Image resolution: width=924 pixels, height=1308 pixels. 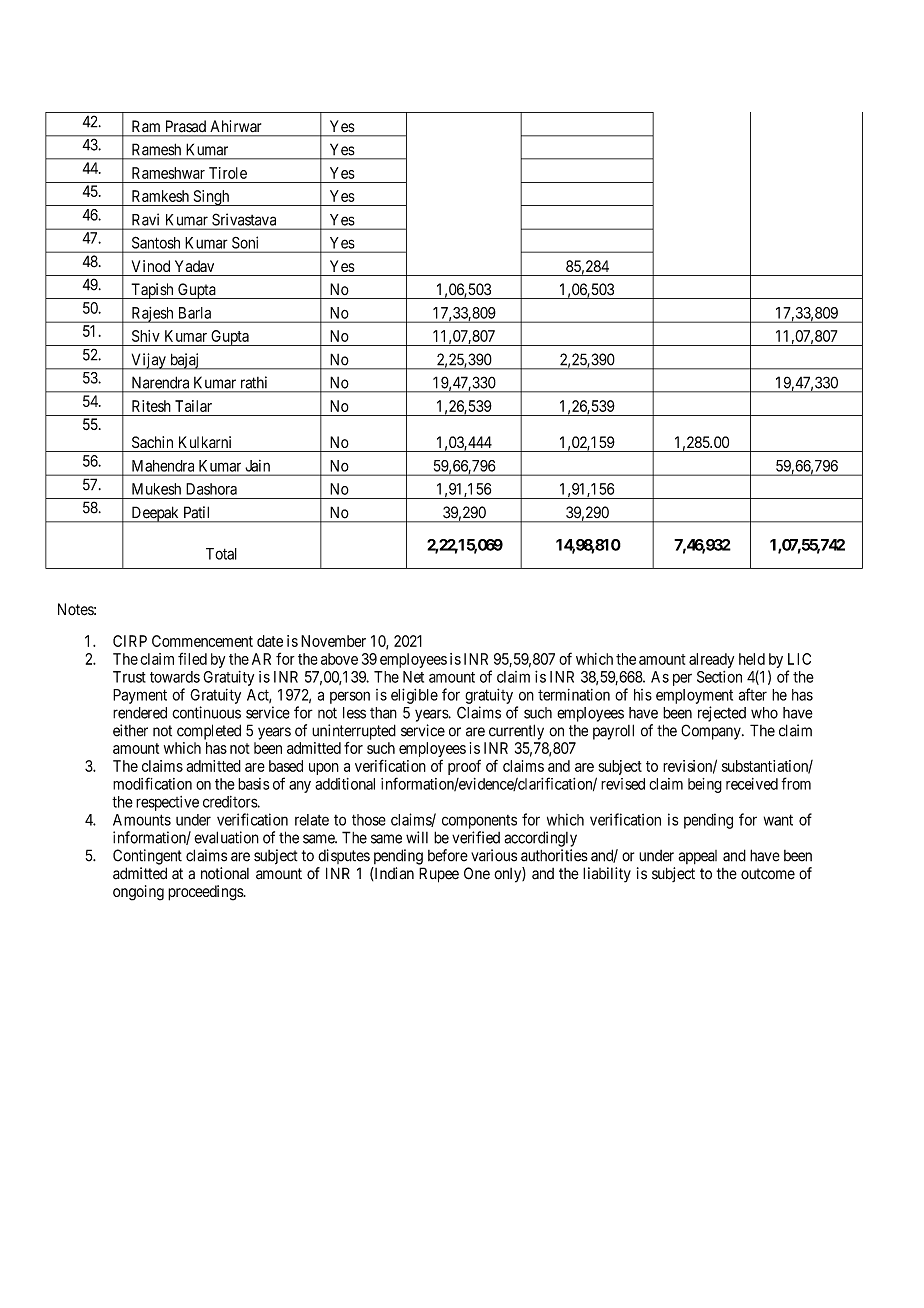 I want to click on eligible, so click(x=414, y=696).
